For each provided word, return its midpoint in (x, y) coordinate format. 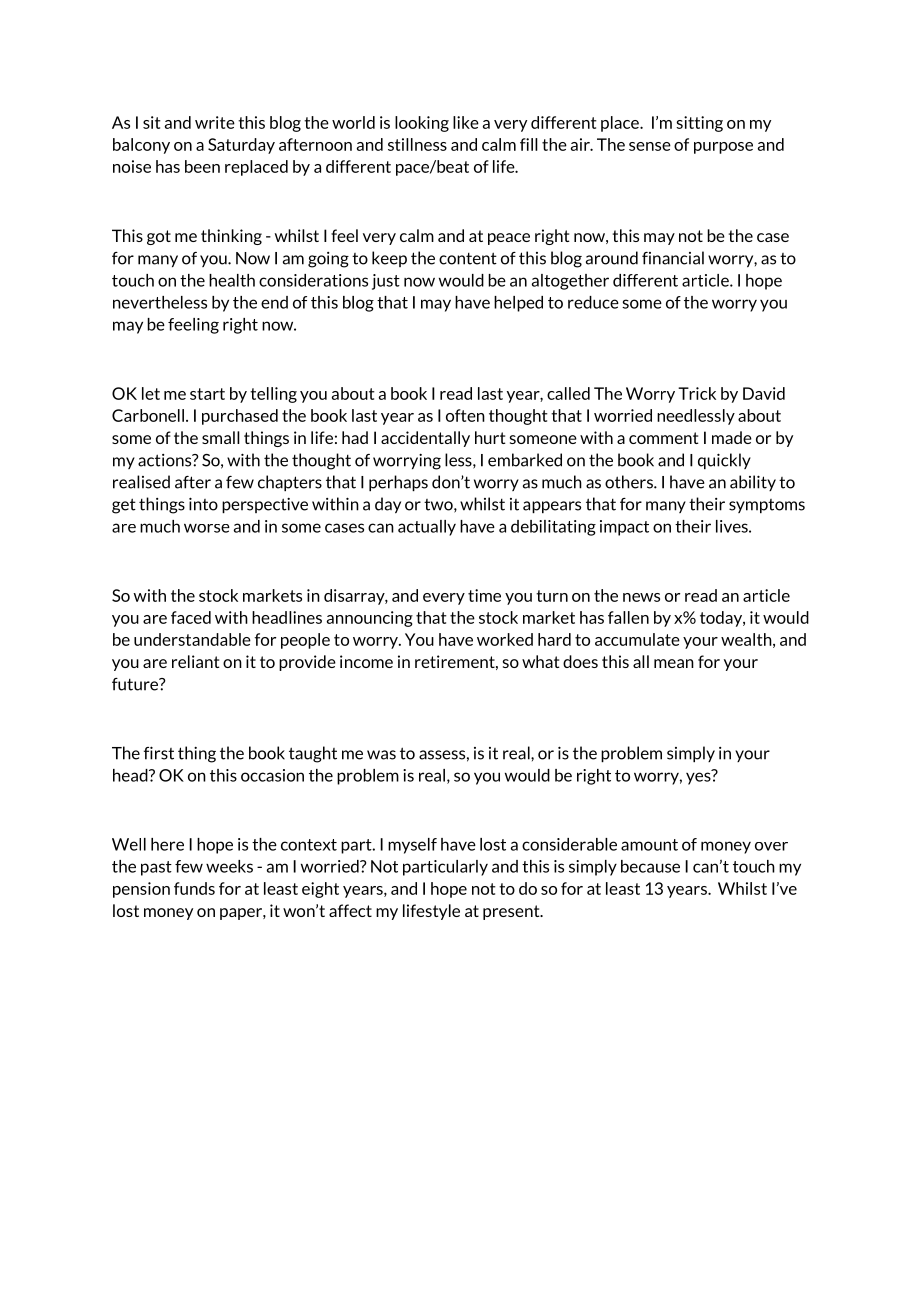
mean (674, 663)
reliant (196, 661)
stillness (417, 144)
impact (624, 528)
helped (518, 304)
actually (427, 528)
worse (207, 528)
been (202, 166)
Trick (697, 393)
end (274, 302)
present (512, 912)
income (366, 661)
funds (194, 888)
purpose (723, 148)
